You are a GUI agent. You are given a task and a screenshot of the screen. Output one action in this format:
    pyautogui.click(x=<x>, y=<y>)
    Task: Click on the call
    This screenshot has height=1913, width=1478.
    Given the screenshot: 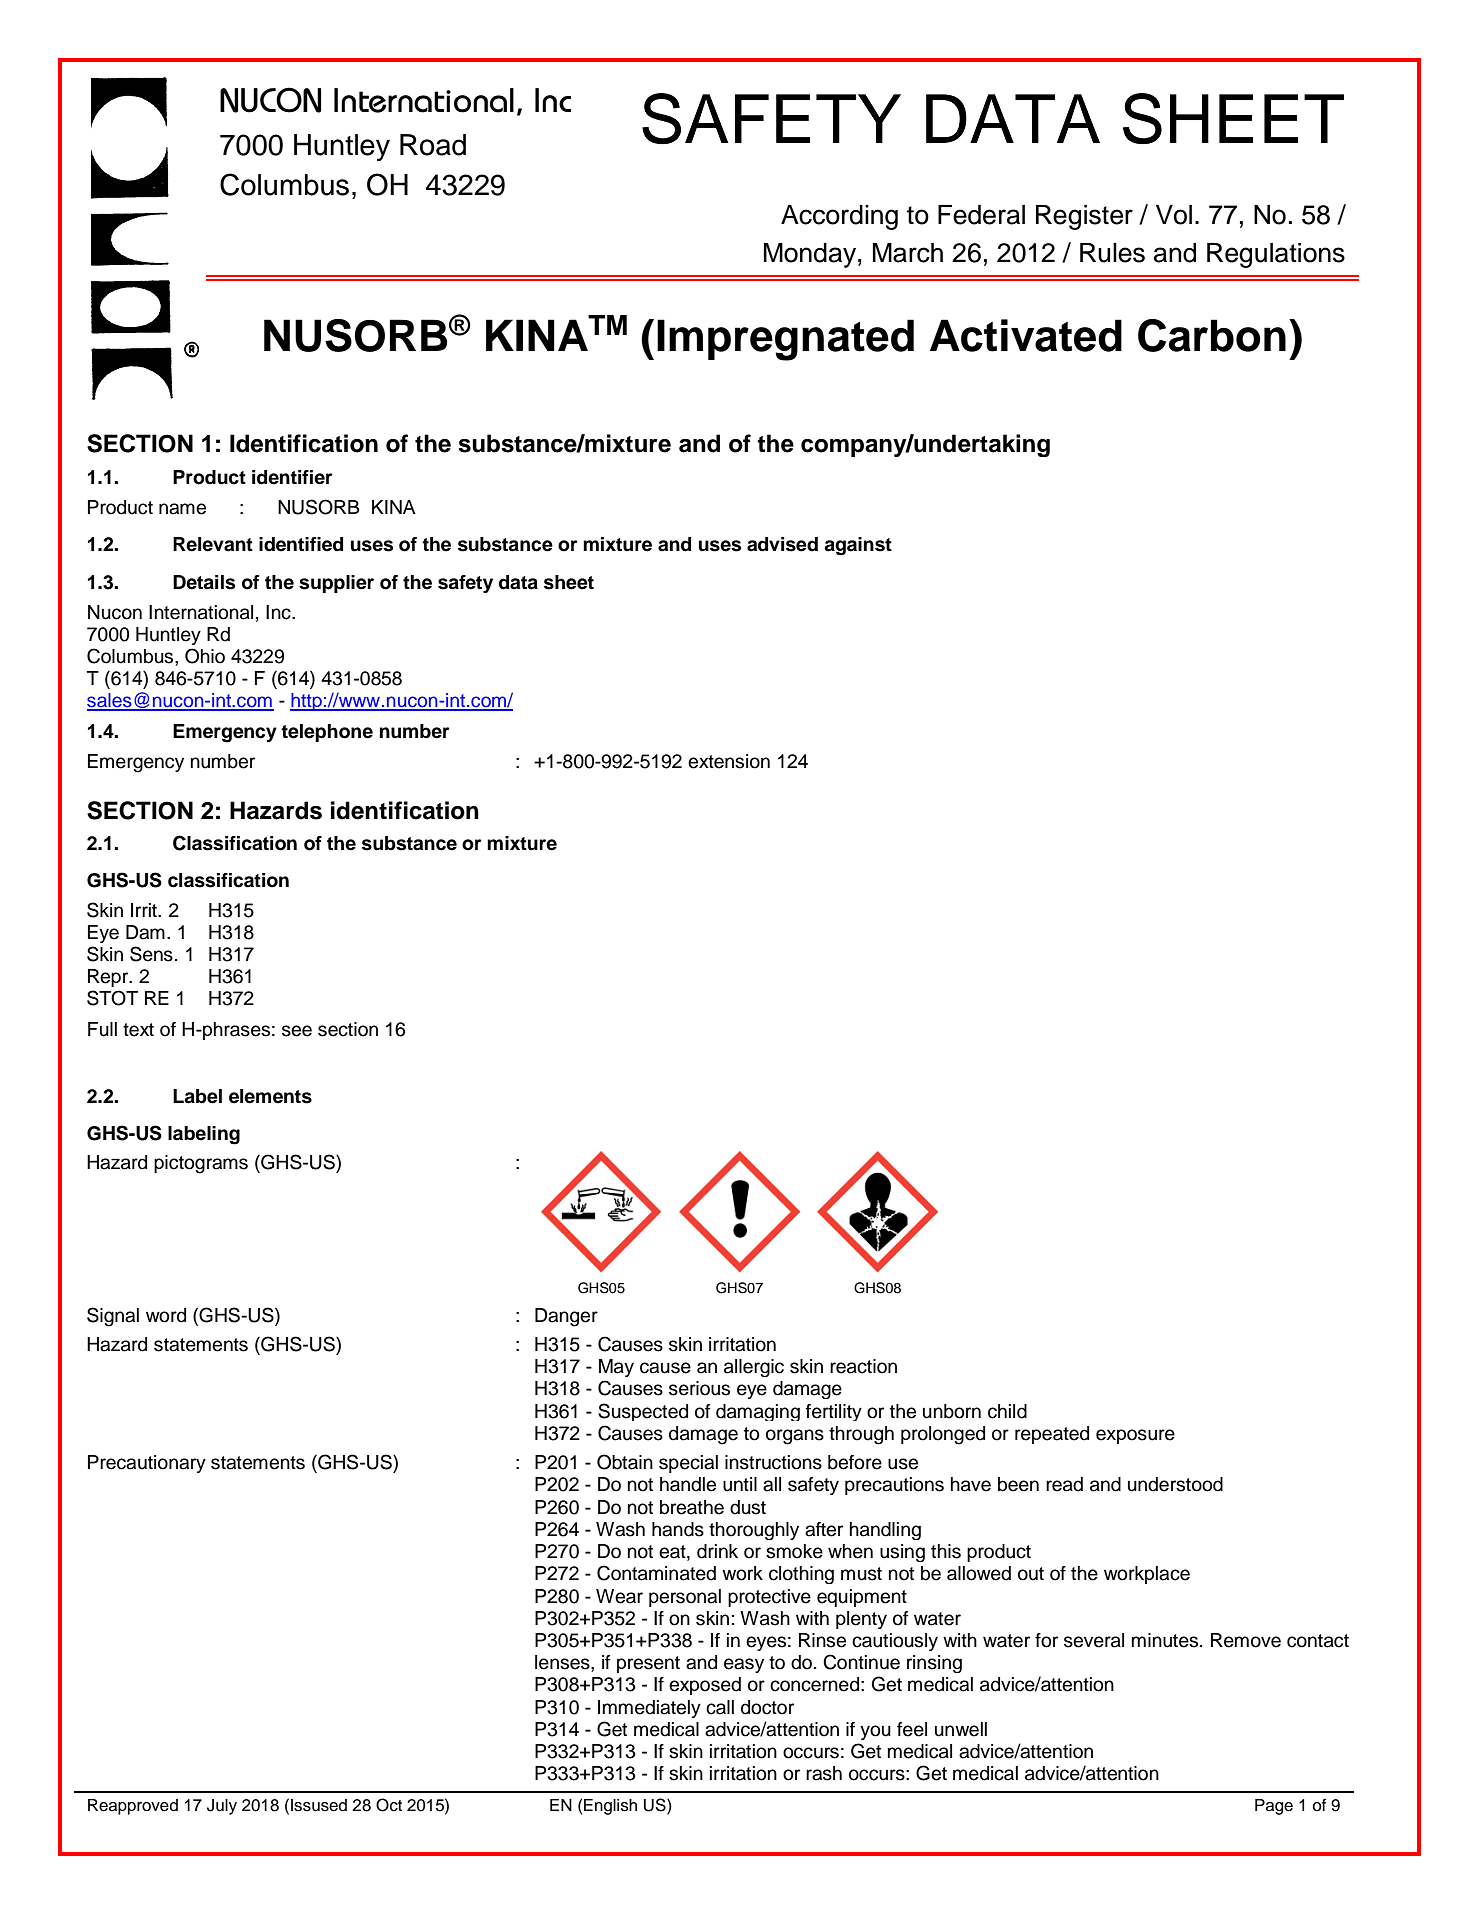 What is the action you would take?
    pyautogui.click(x=720, y=1707)
